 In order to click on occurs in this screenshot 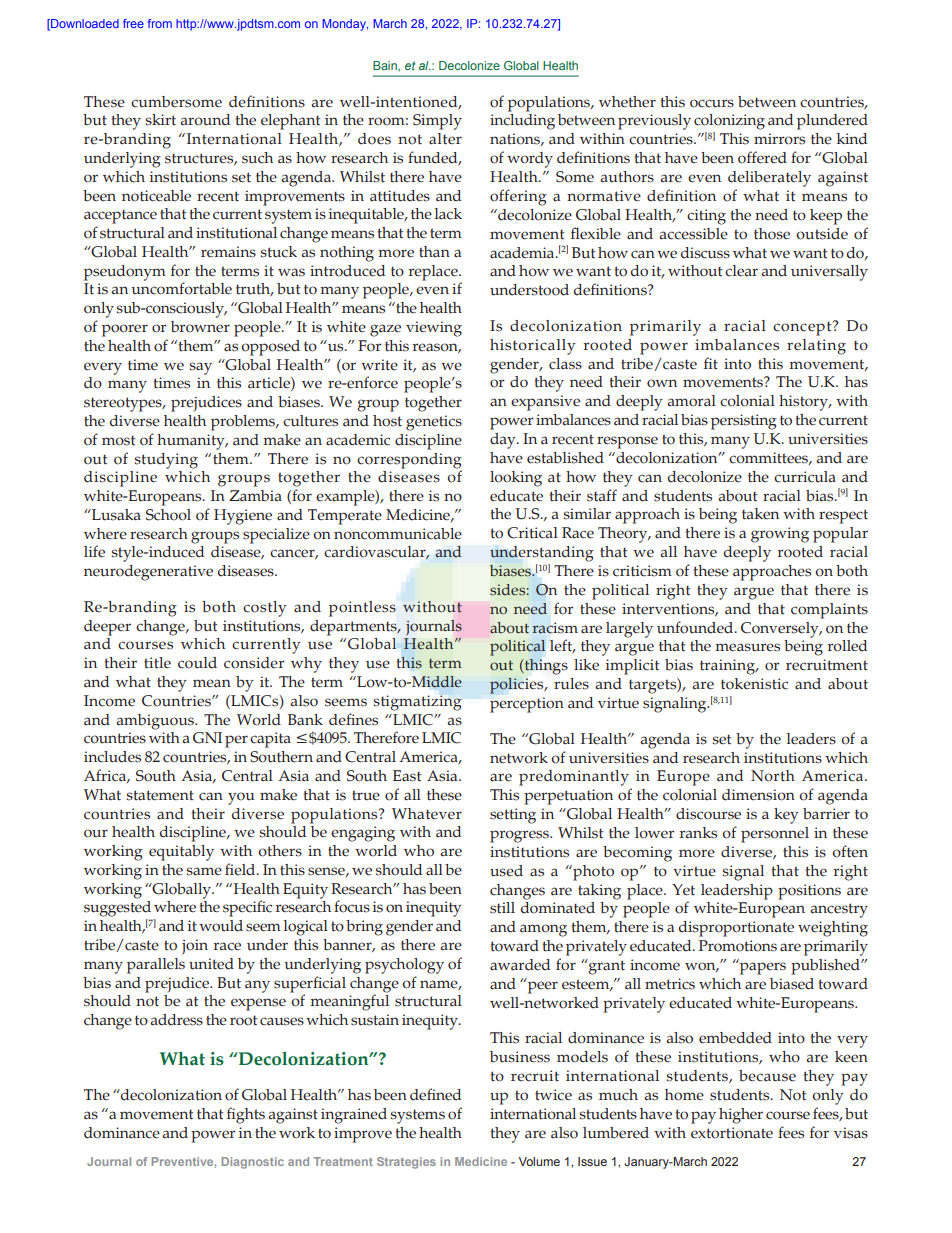, I will do `click(712, 103)`.
